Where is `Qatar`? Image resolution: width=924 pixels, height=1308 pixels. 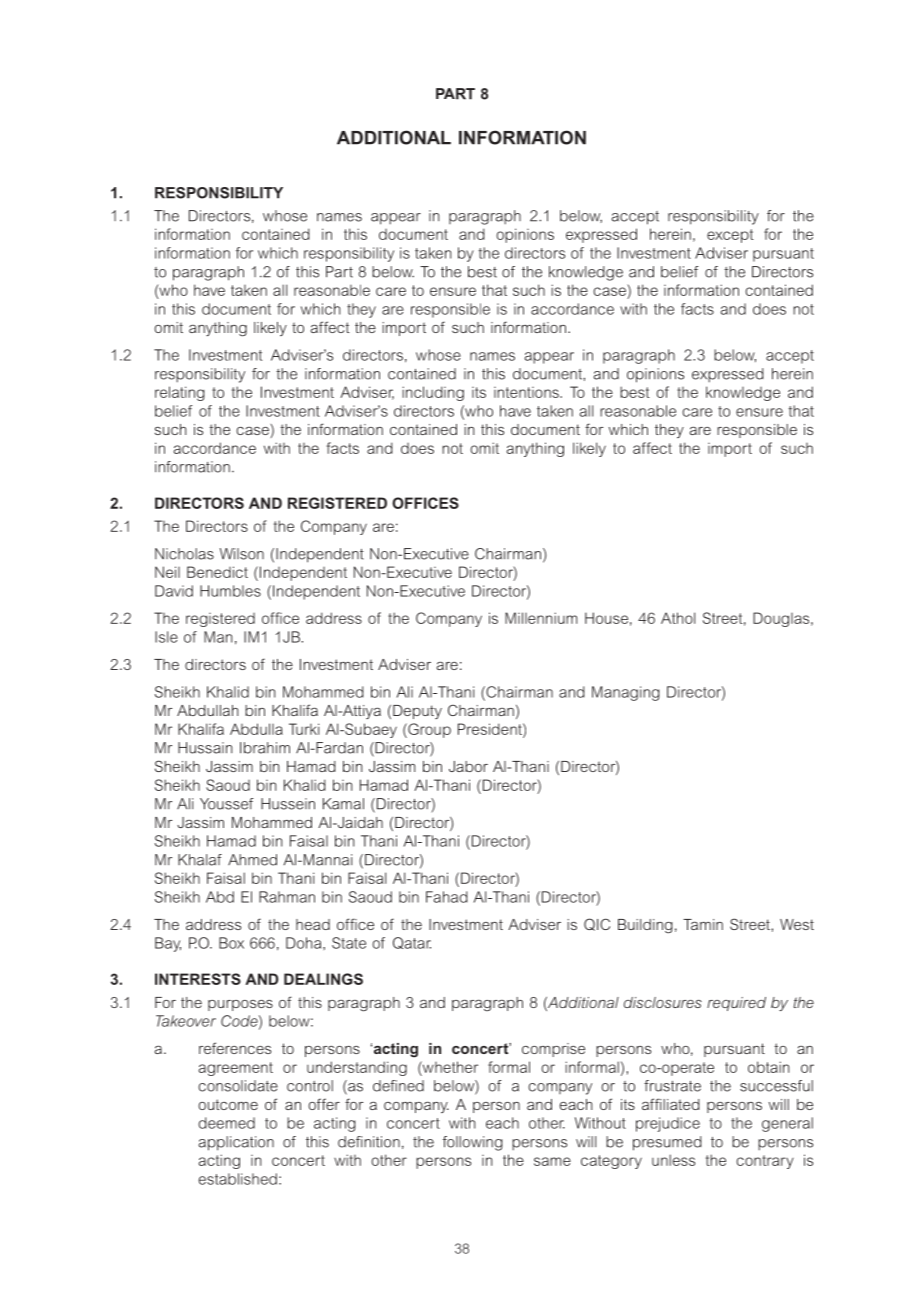
Qatar is located at coordinates (412, 943).
